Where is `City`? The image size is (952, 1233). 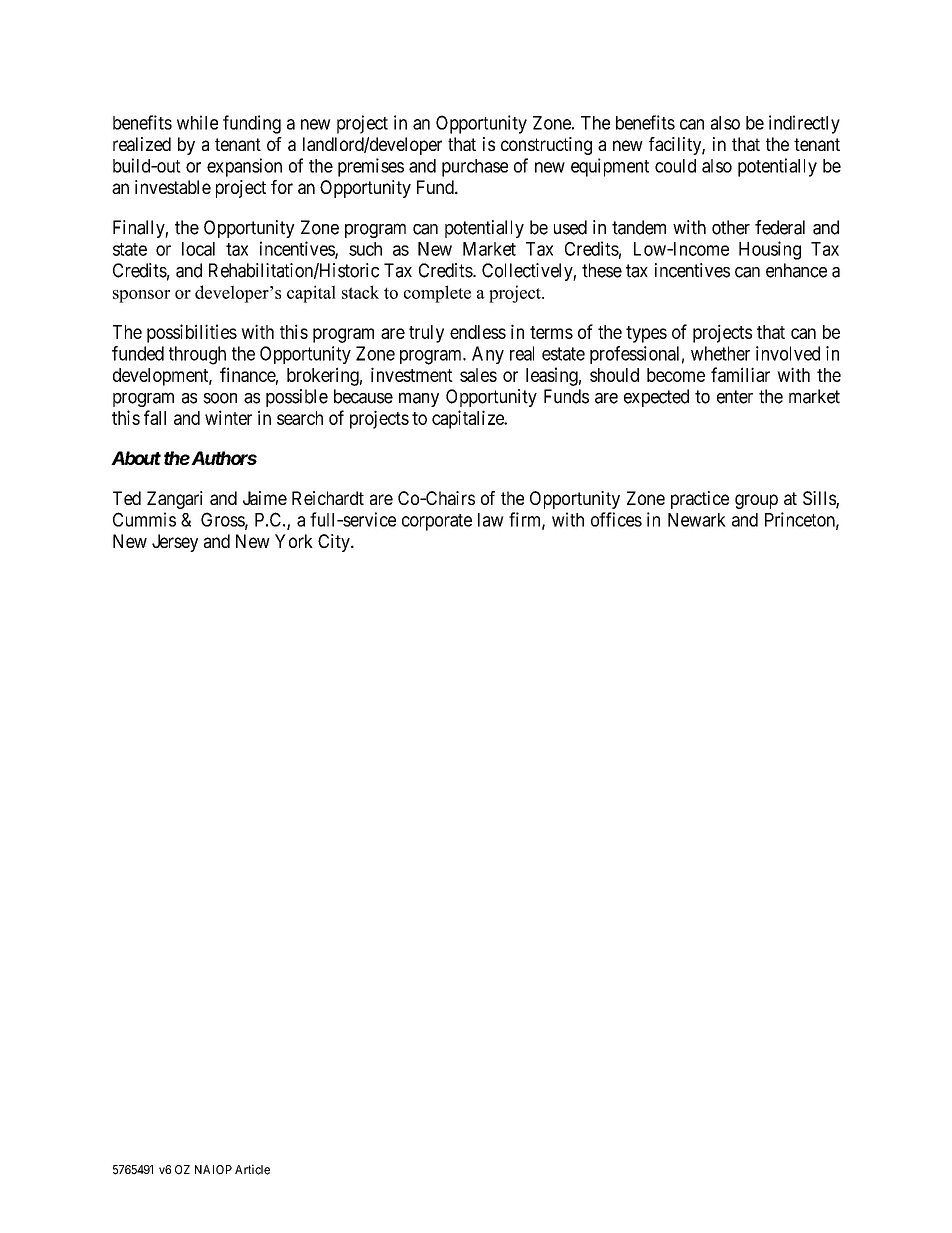
City is located at coordinates (335, 543).
